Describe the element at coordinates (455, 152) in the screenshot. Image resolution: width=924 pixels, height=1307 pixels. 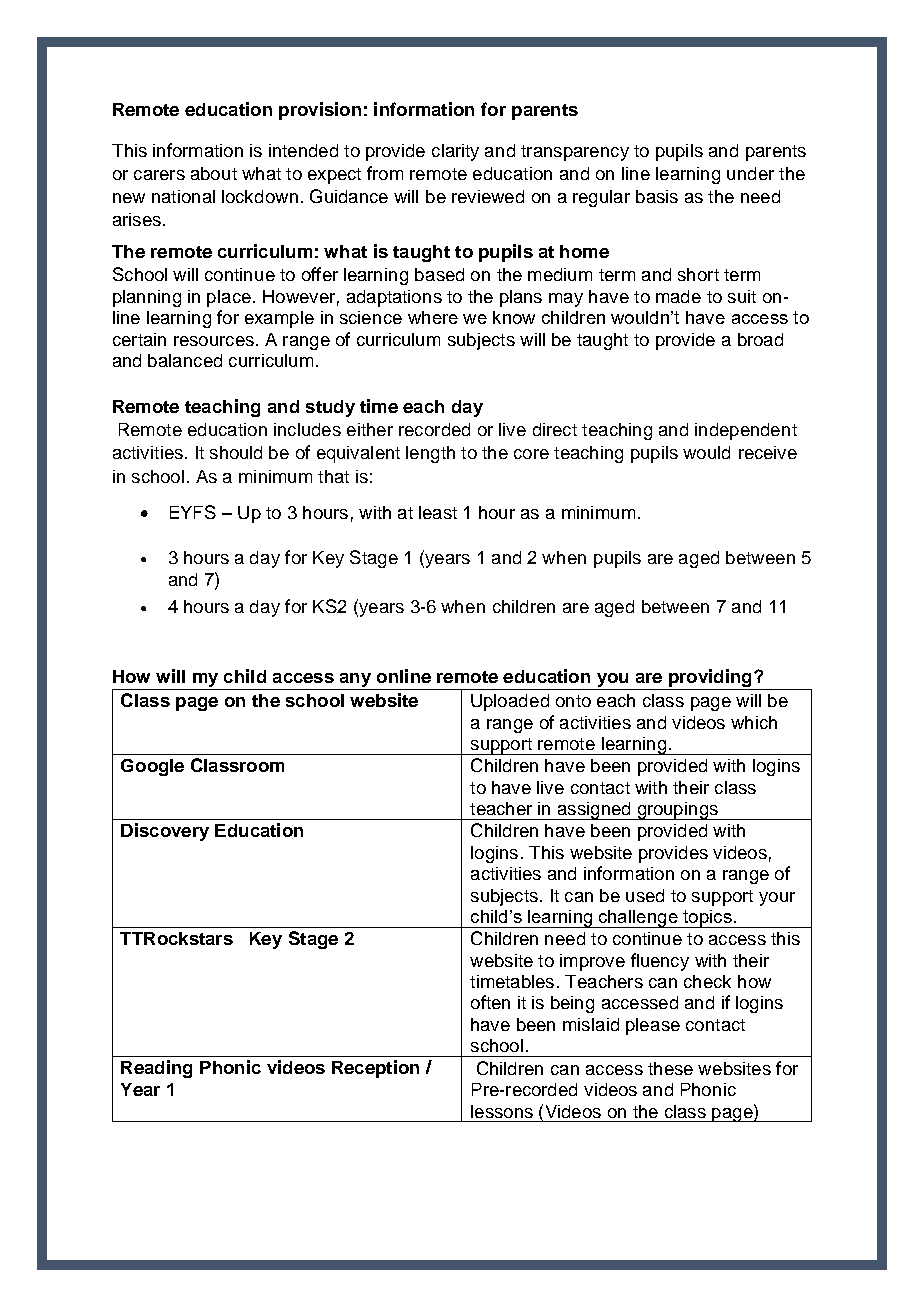
I see `clarity` at that location.
